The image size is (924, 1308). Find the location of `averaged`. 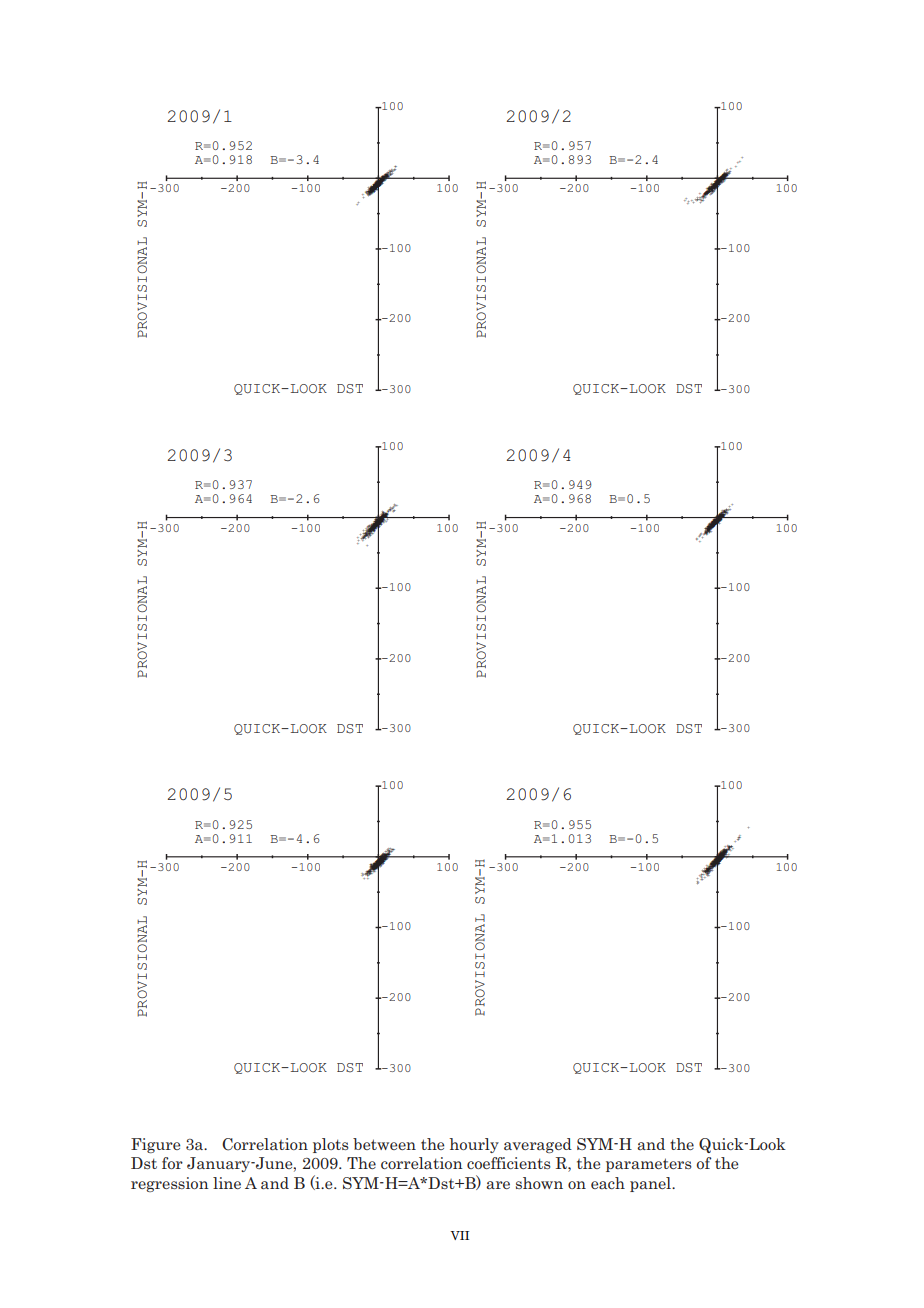

averaged is located at coordinates (538, 1145).
